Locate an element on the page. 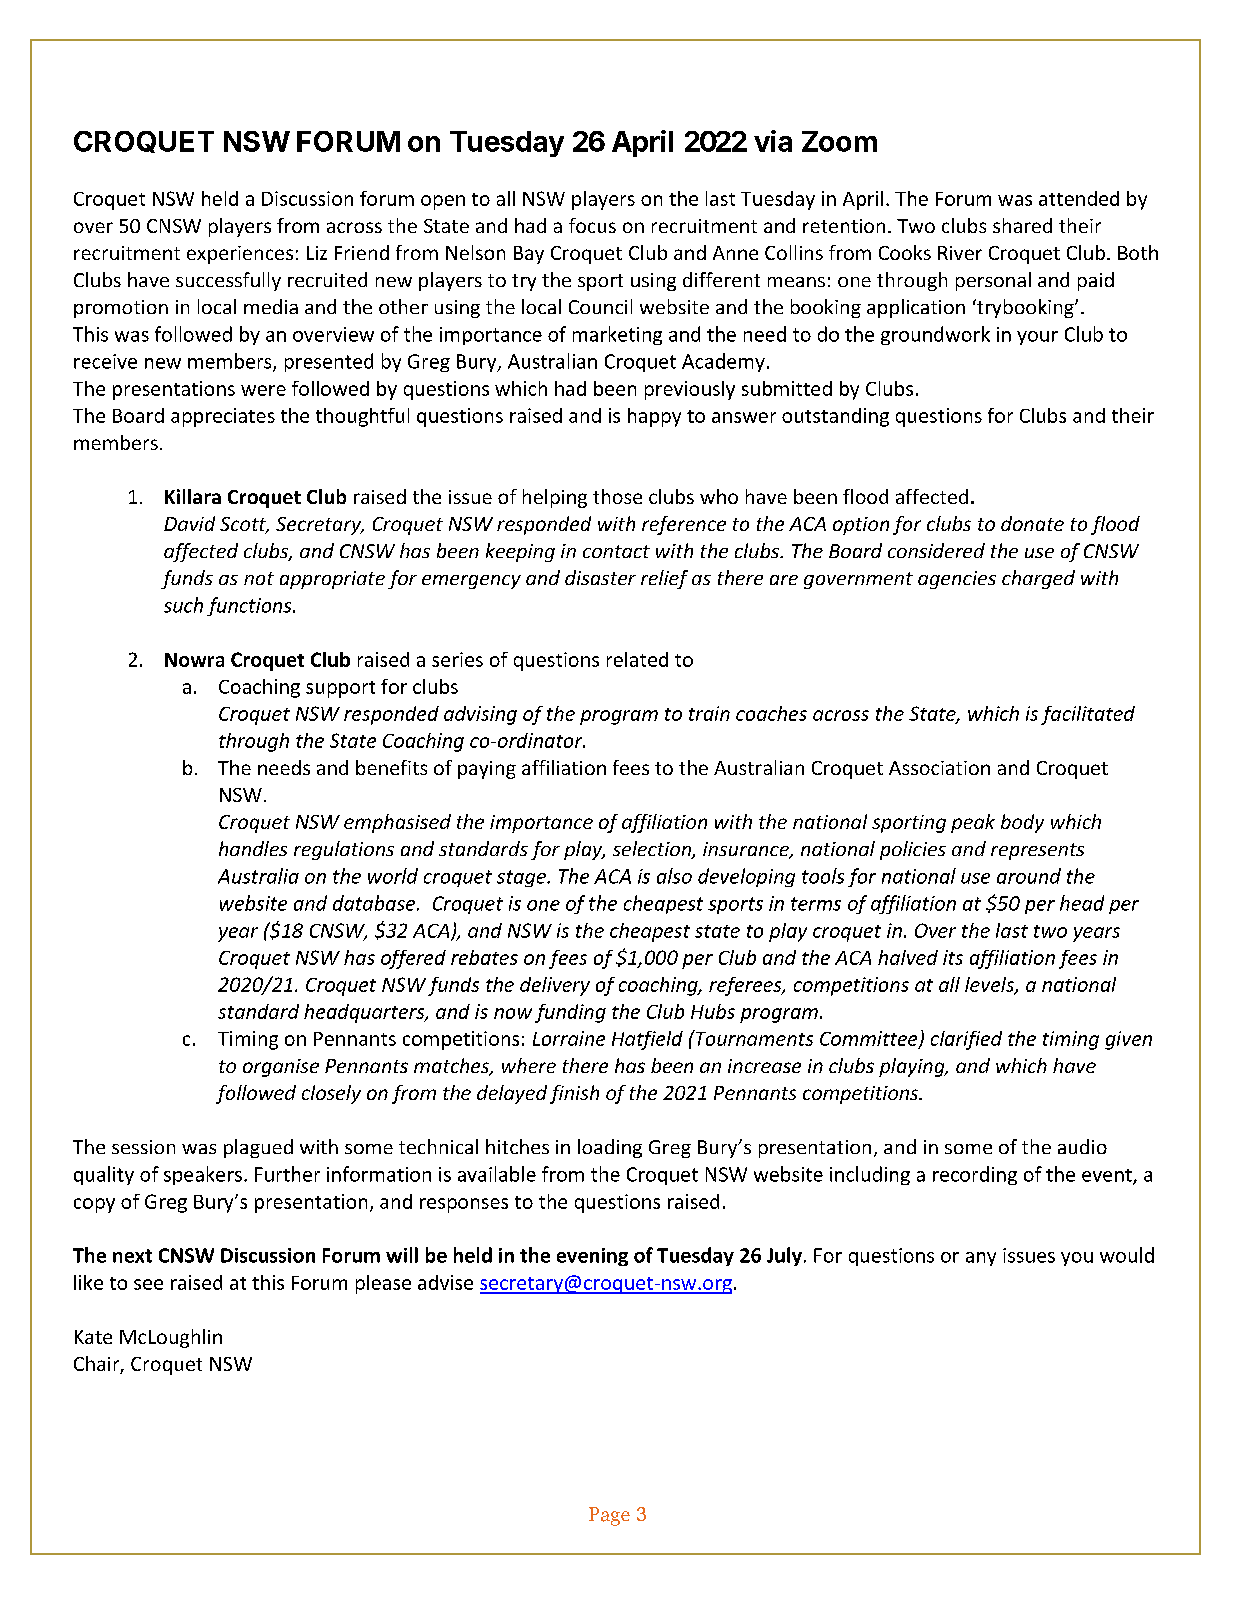 The height and width of the image is (1598, 1235). Page is located at coordinates (609, 1516).
